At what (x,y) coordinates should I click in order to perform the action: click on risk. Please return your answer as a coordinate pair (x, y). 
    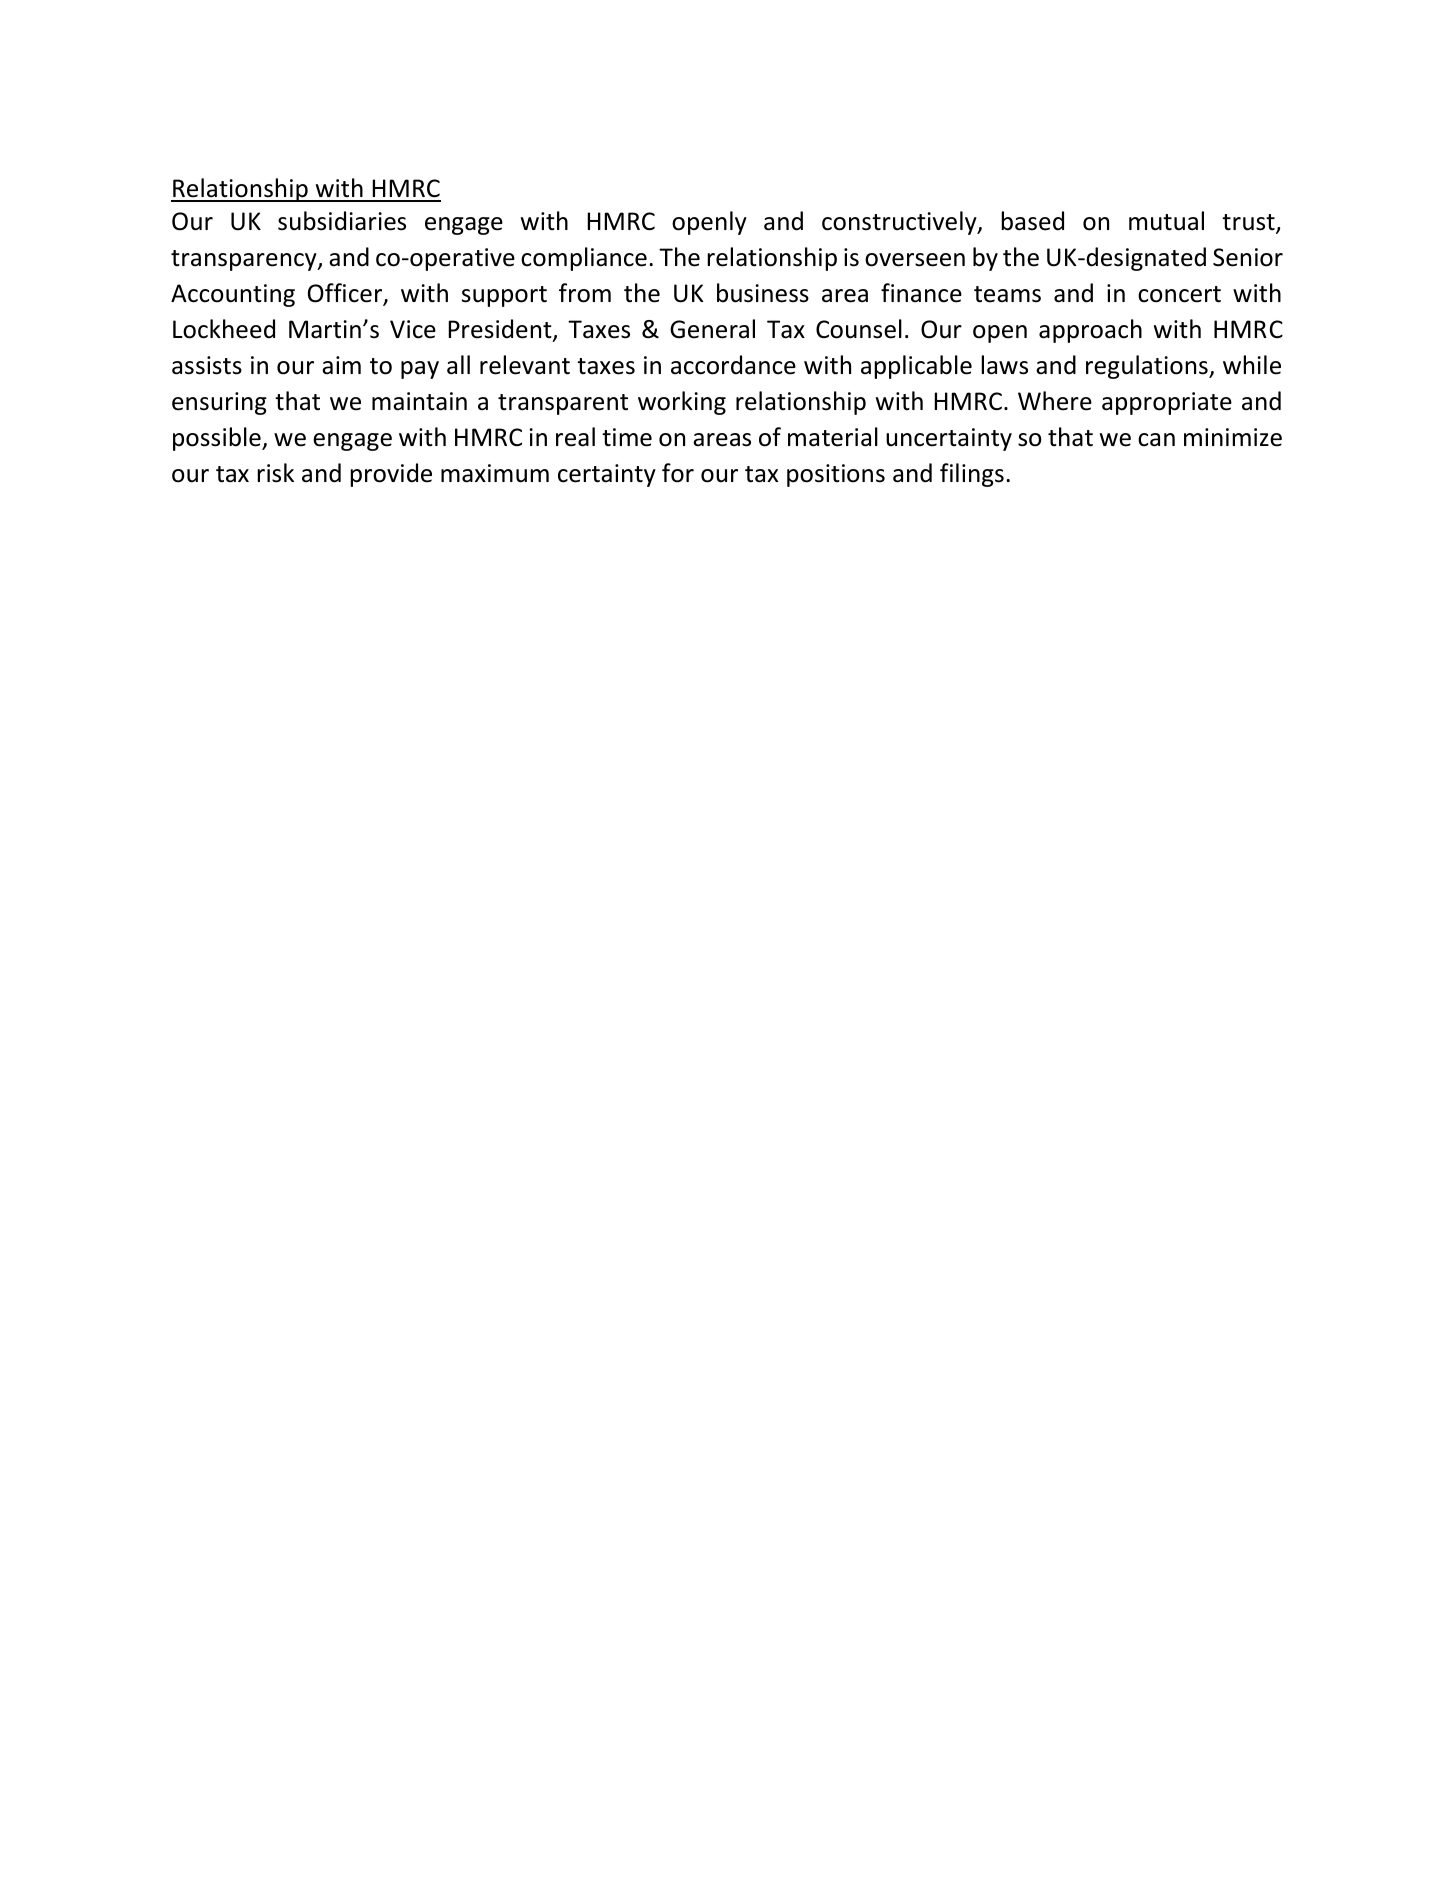
    Looking at the image, I should click on (275, 473).
